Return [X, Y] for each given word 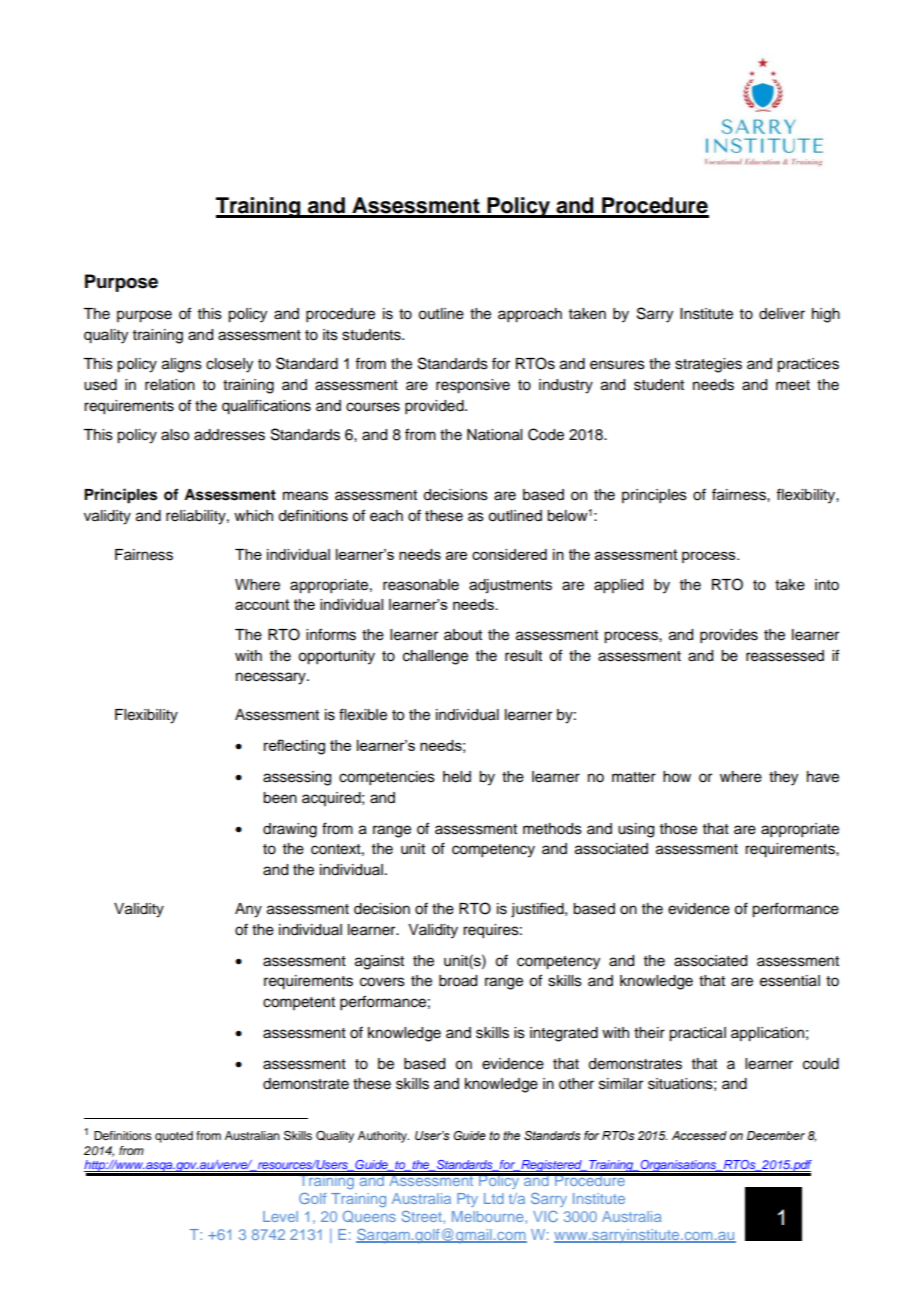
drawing [290, 830]
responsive [473, 386]
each [386, 516]
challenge [435, 657]
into [827, 585]
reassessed [785, 656]
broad [458, 981]
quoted [174, 1137]
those [678, 829]
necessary [272, 678]
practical [697, 1034]
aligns [182, 365]
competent [299, 1003]
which [253, 516]
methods [552, 829]
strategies [708, 365]
